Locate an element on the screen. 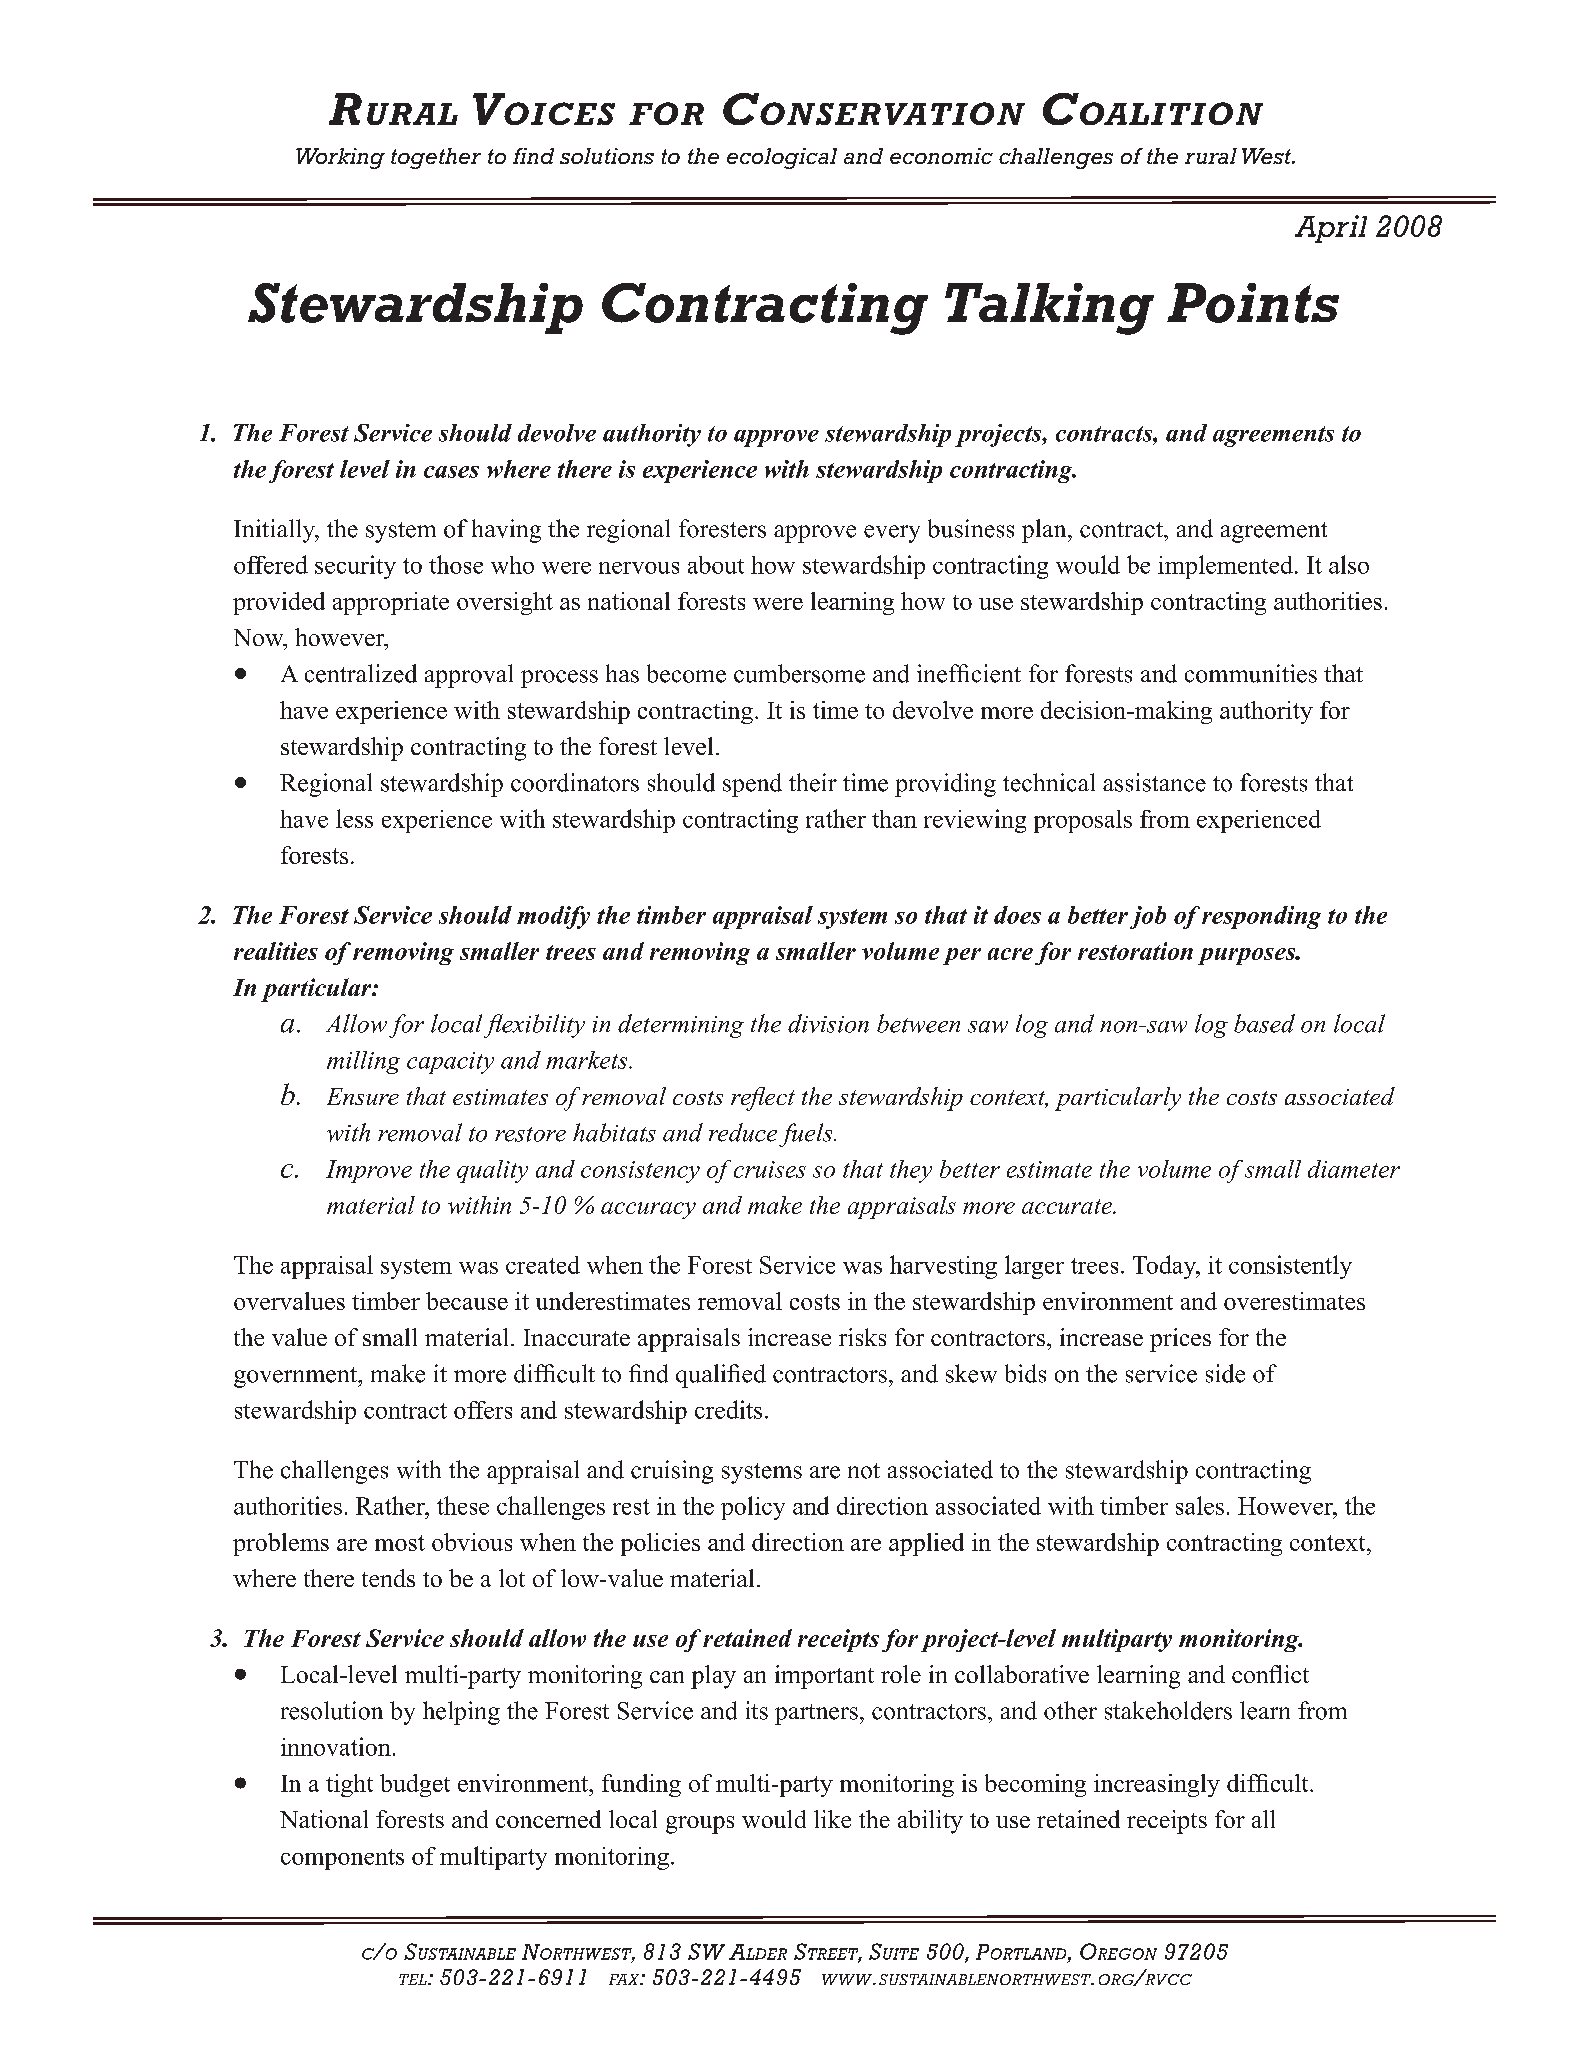 This screenshot has height=2053, width=1586. policy is located at coordinates (753, 1508).
